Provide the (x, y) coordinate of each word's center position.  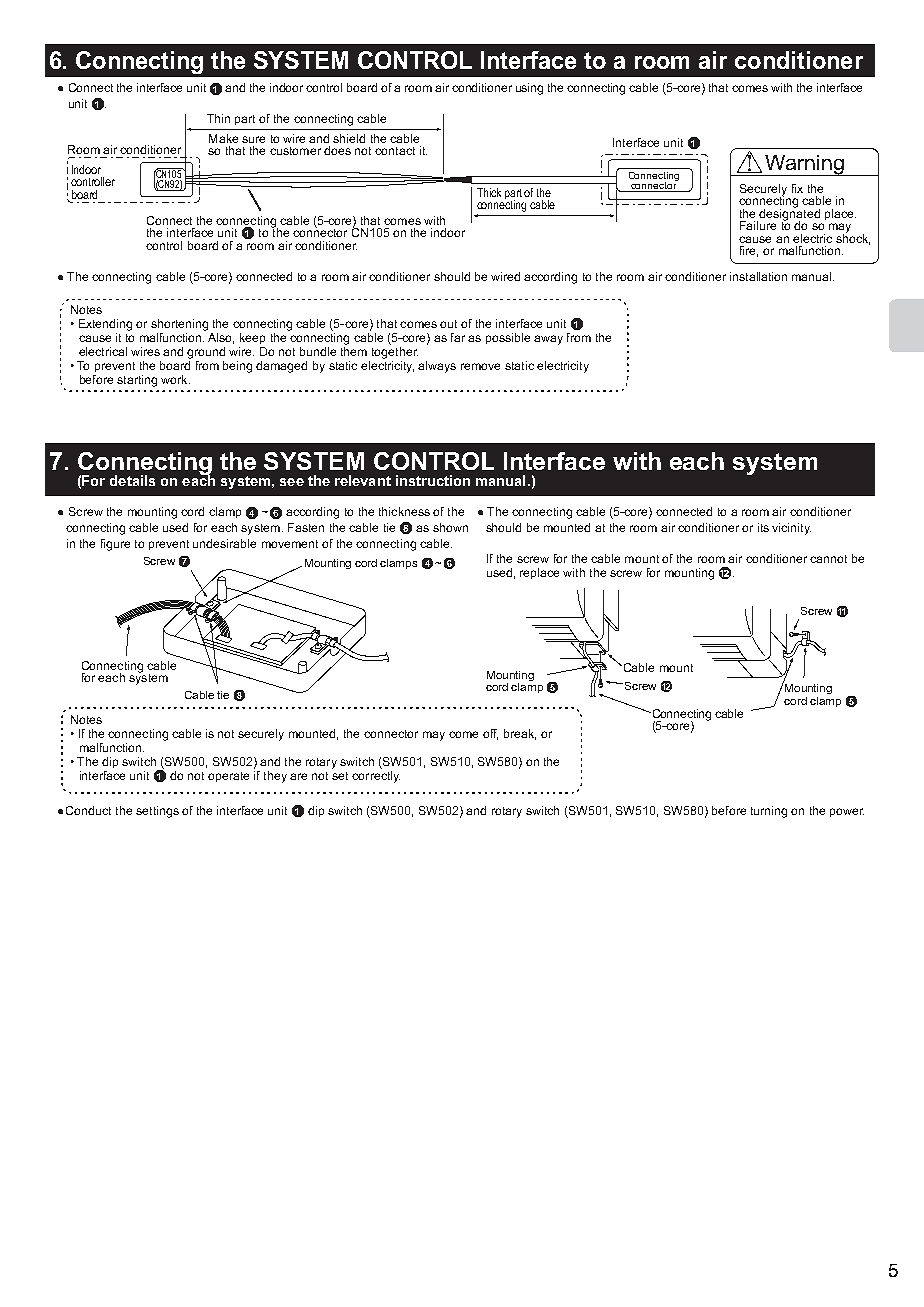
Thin (218, 118)
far (458, 337)
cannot (828, 559)
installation (758, 276)
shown (450, 527)
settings (157, 812)
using (529, 89)
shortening (179, 325)
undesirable (224, 543)
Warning (804, 165)
